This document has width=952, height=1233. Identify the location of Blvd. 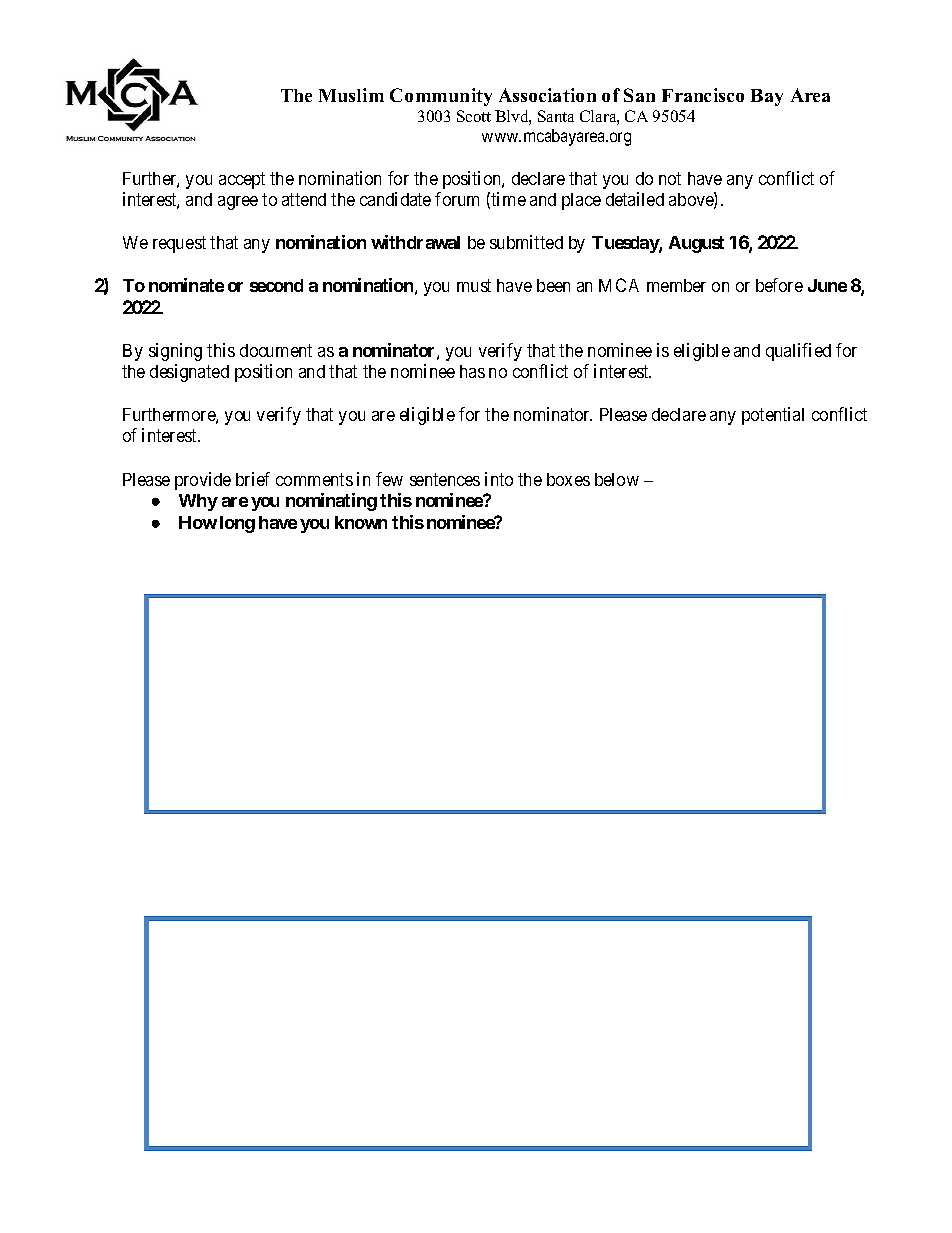
(513, 117).
